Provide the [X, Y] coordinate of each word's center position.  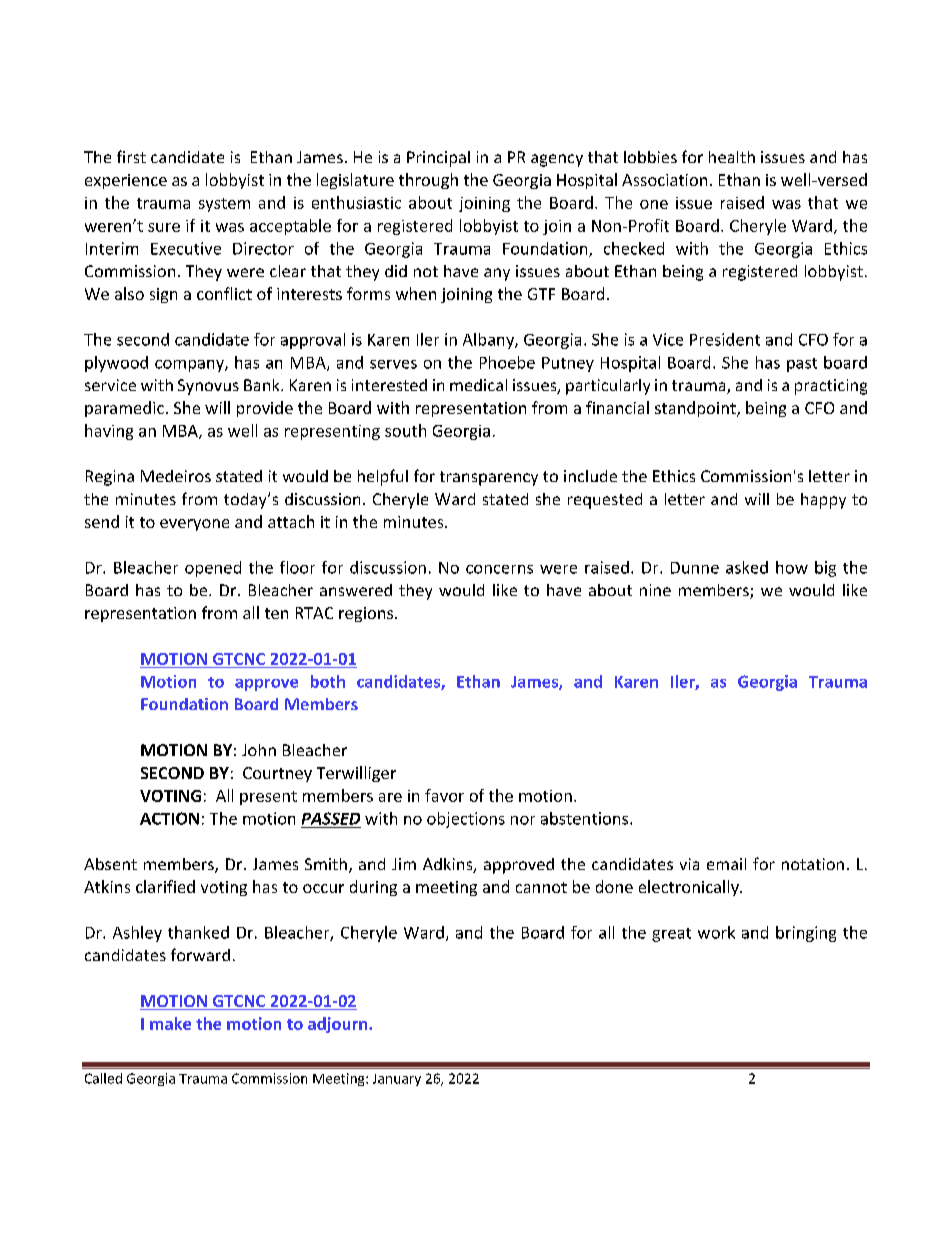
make [170, 1023]
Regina [110, 478]
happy [823, 501]
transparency [489, 478]
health [732, 157]
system [224, 205]
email [726, 864]
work [716, 932]
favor [444, 795]
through [428, 181]
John [259, 750]
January [397, 1080]
